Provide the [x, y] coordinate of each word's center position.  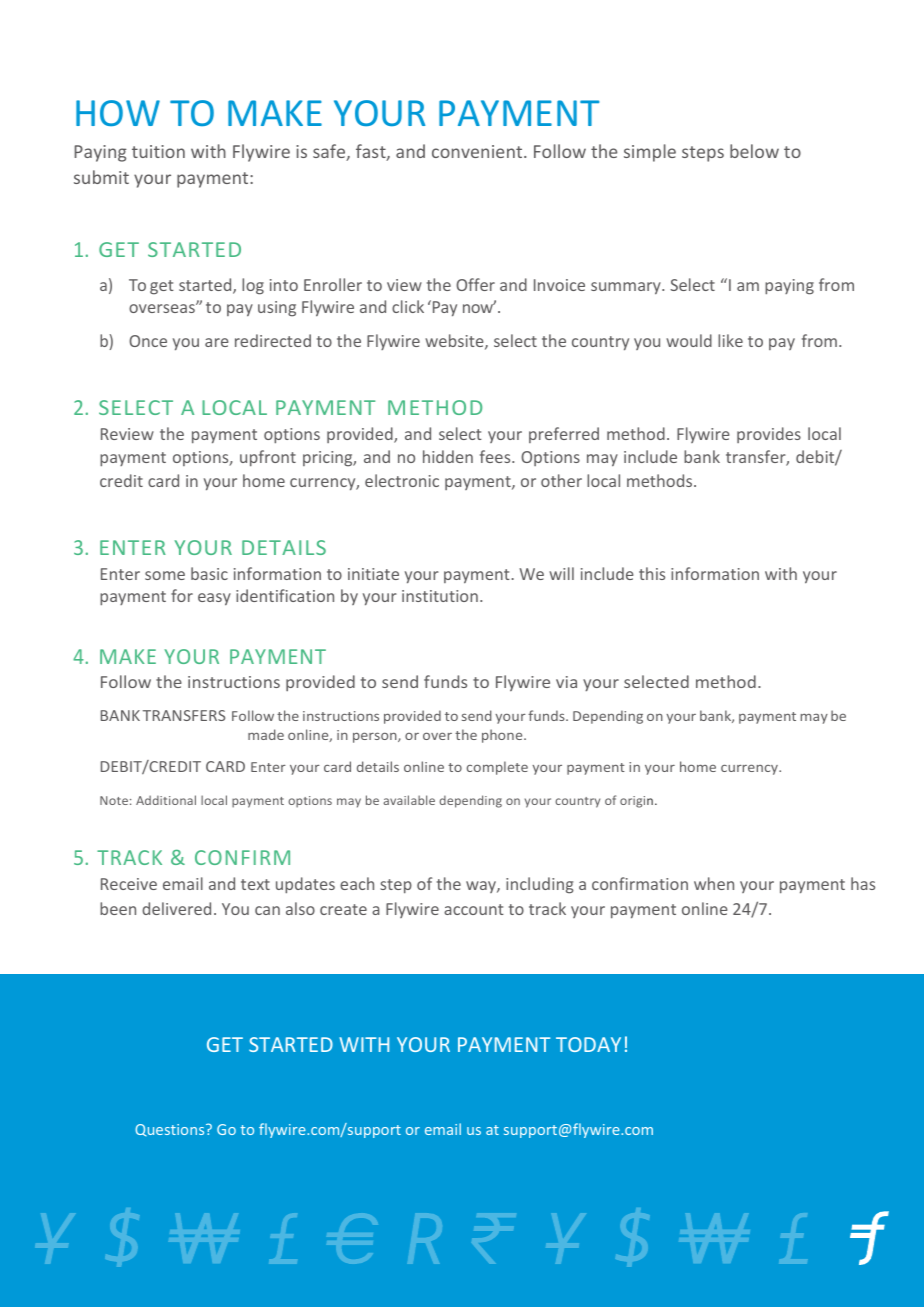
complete [497, 768]
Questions [171, 1130]
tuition [158, 151]
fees [496, 456]
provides [769, 435]
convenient [478, 151]
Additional [166, 800]
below [754, 151]
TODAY [588, 1044]
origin [636, 802]
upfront [268, 458]
